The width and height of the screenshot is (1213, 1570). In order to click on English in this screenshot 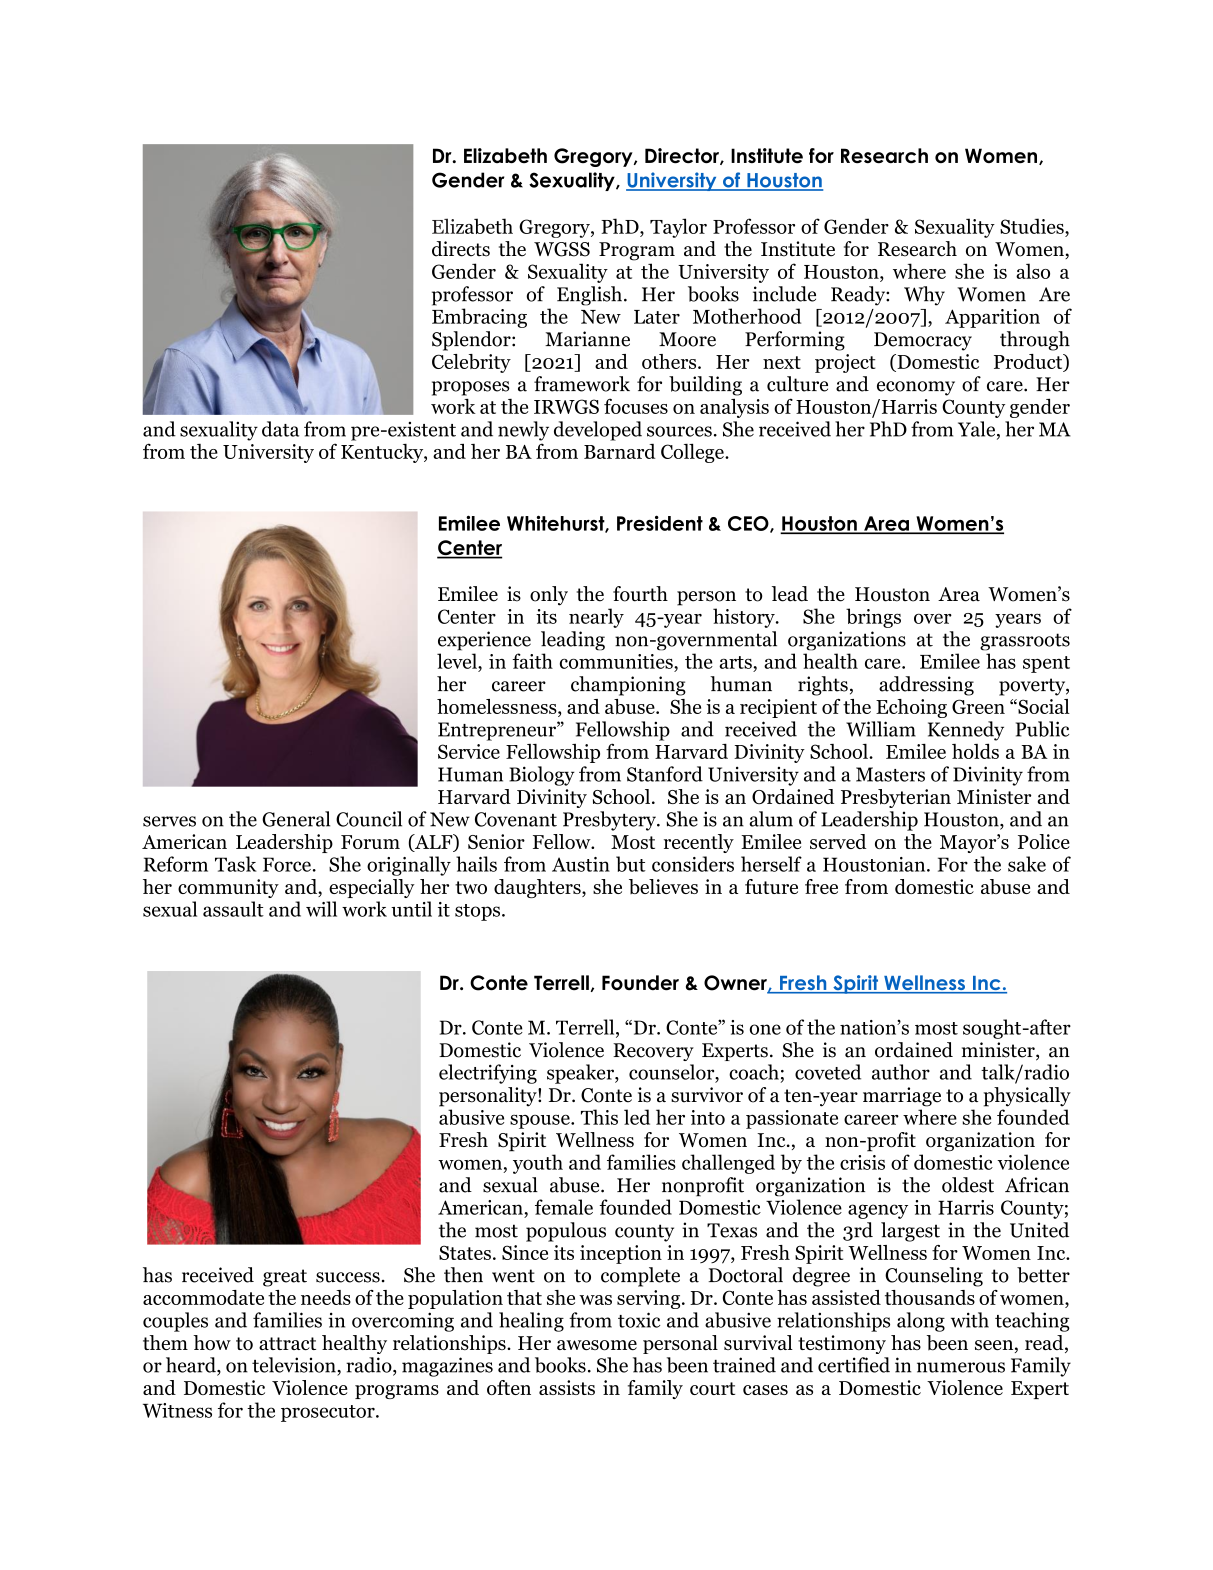, I will do `click(589, 296)`.
